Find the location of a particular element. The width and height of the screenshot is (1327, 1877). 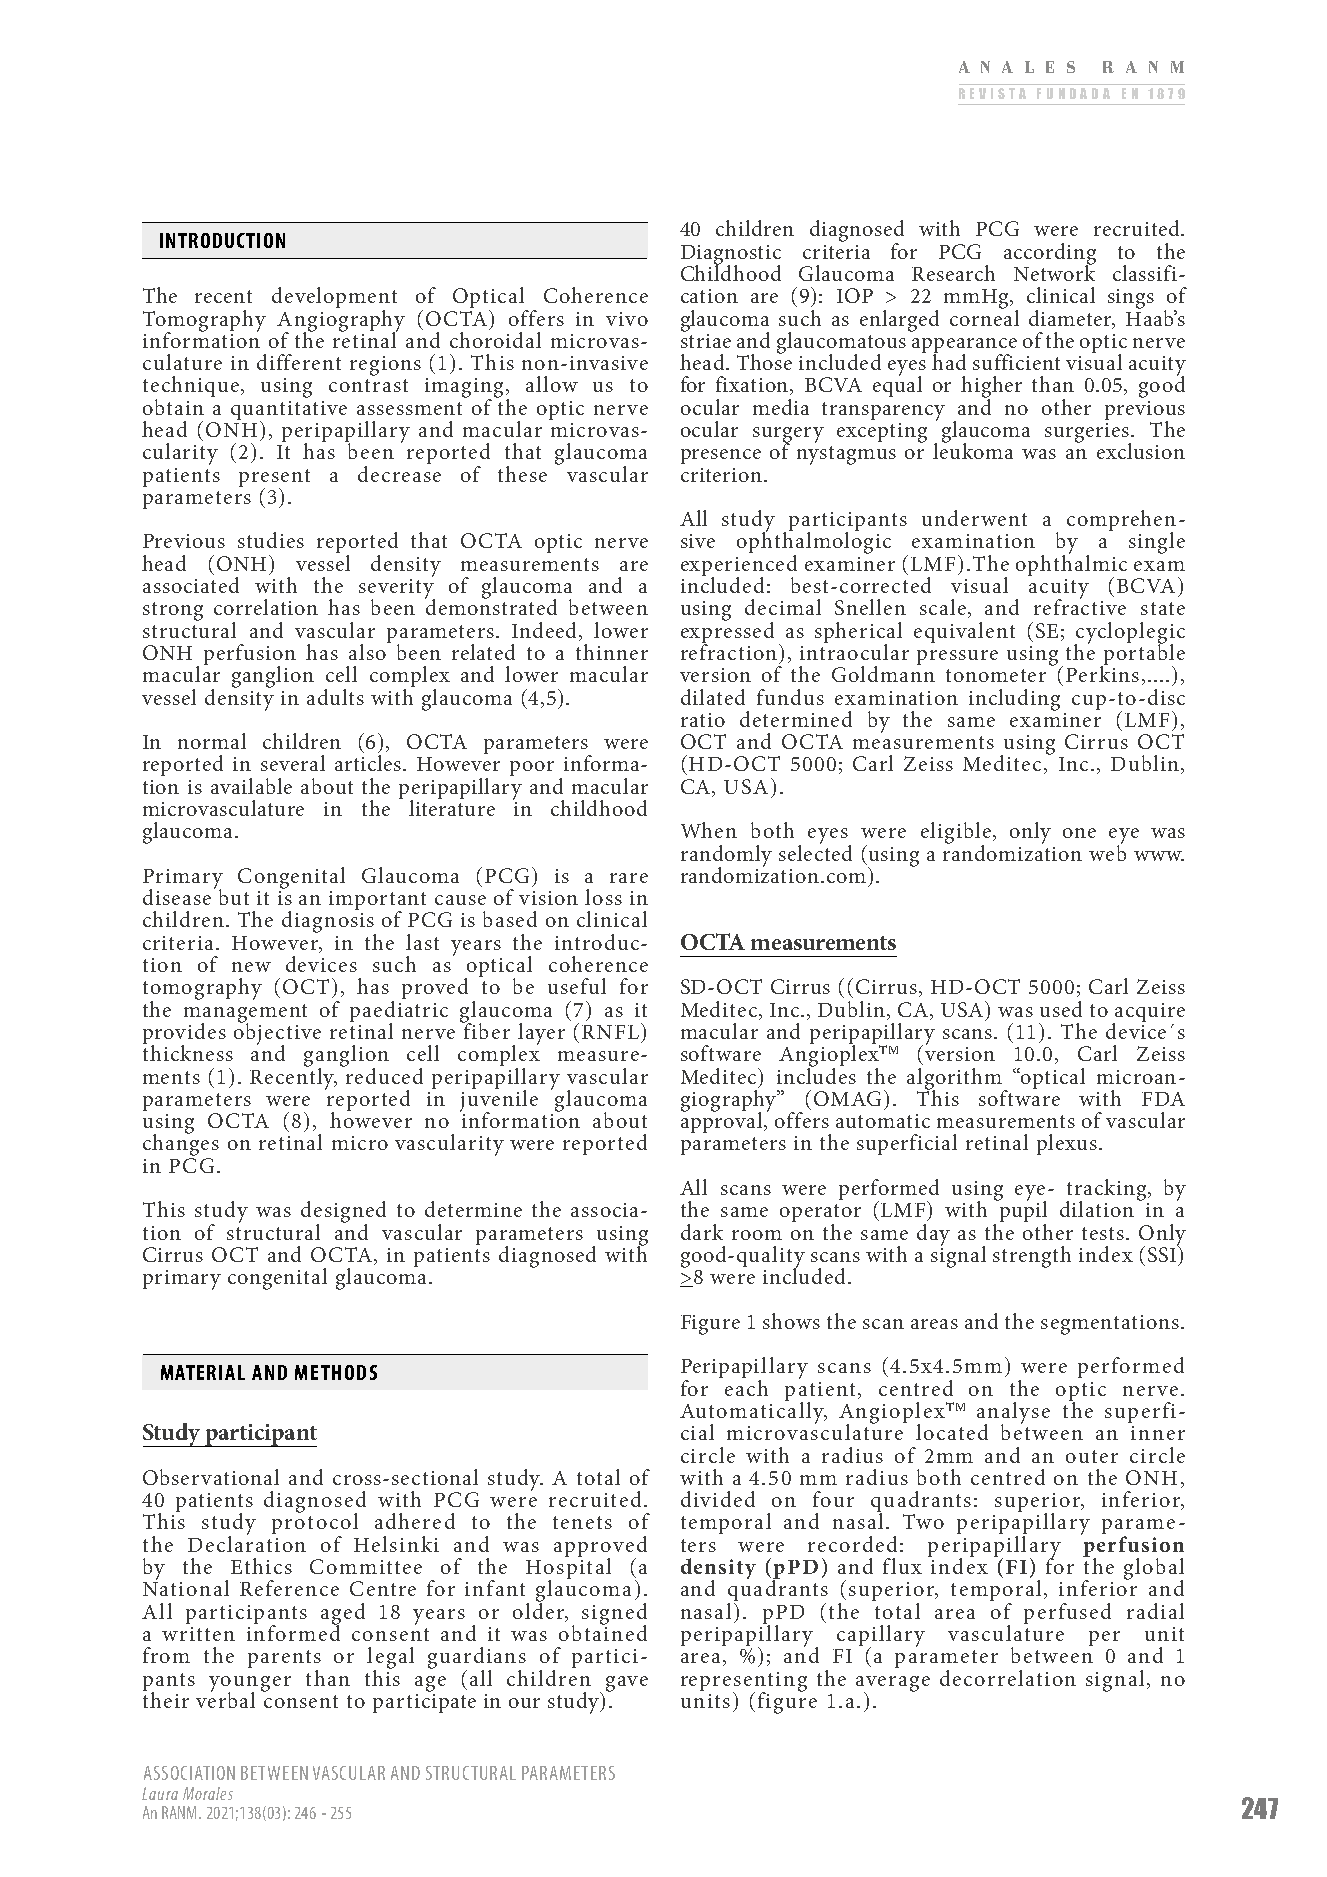

web is located at coordinates (1107, 851).
